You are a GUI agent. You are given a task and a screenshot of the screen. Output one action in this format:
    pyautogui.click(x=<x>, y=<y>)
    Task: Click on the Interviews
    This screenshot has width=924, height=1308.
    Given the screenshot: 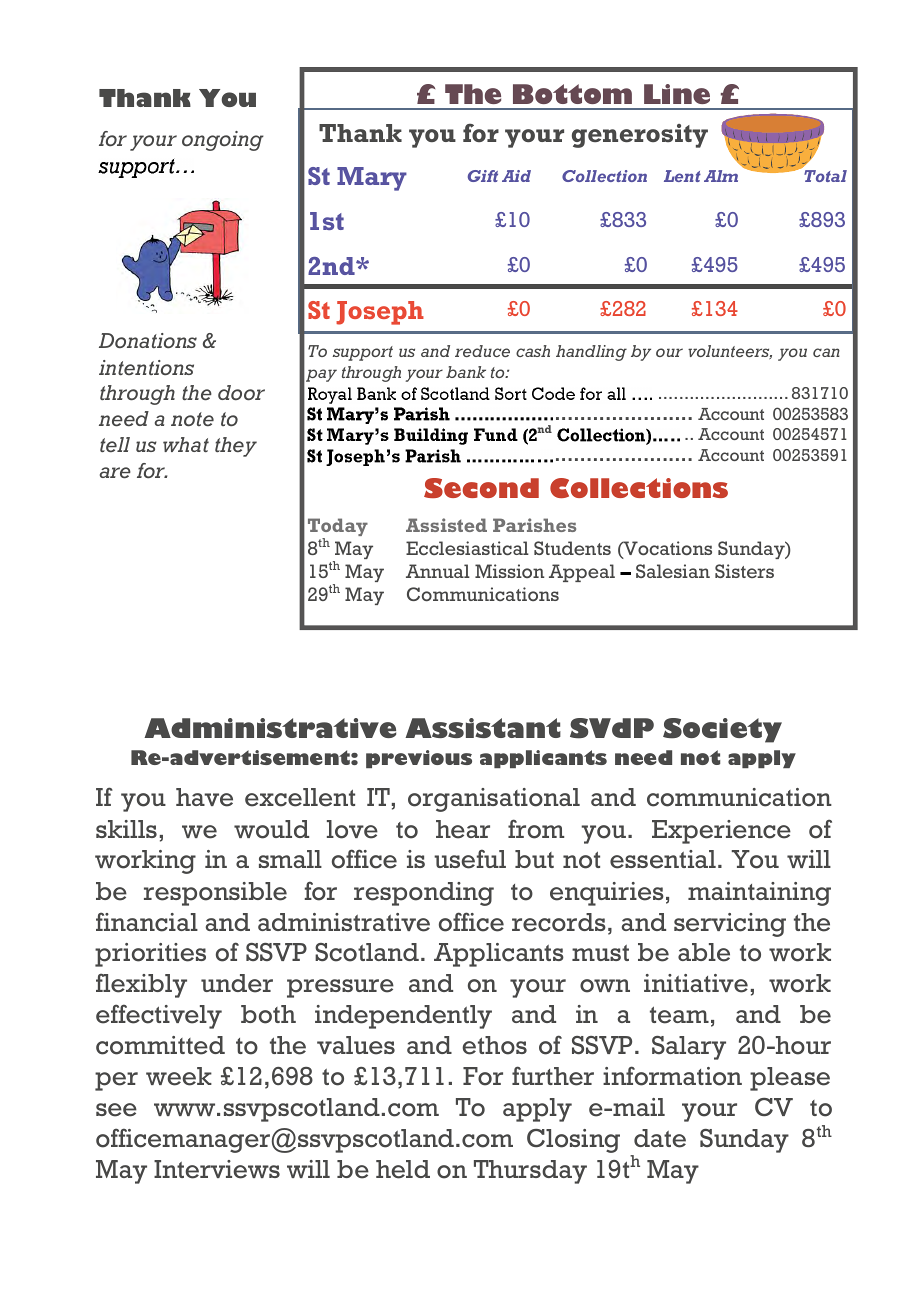 What is the action you would take?
    pyautogui.click(x=217, y=1169)
